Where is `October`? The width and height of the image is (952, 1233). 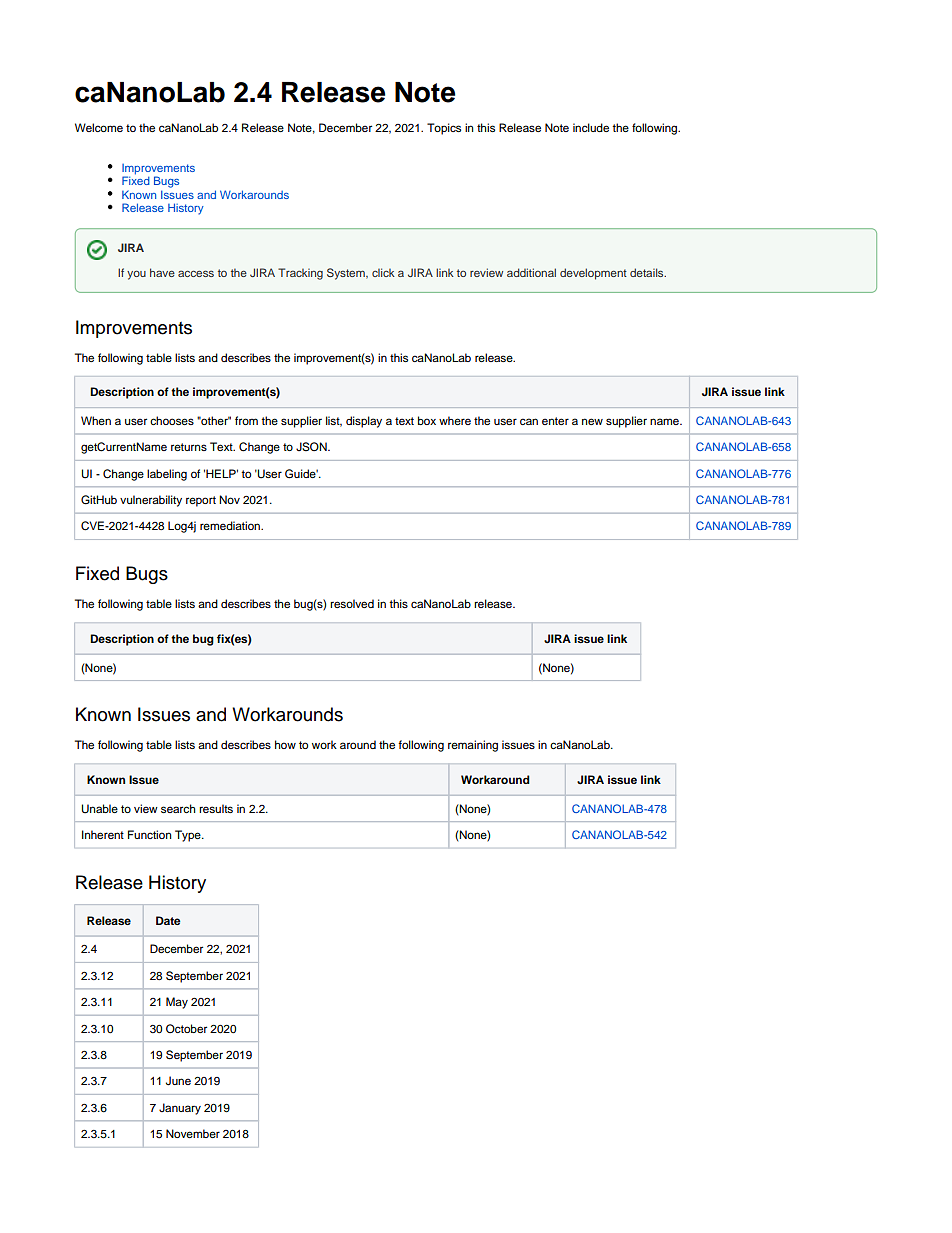 October is located at coordinates (186, 1028).
